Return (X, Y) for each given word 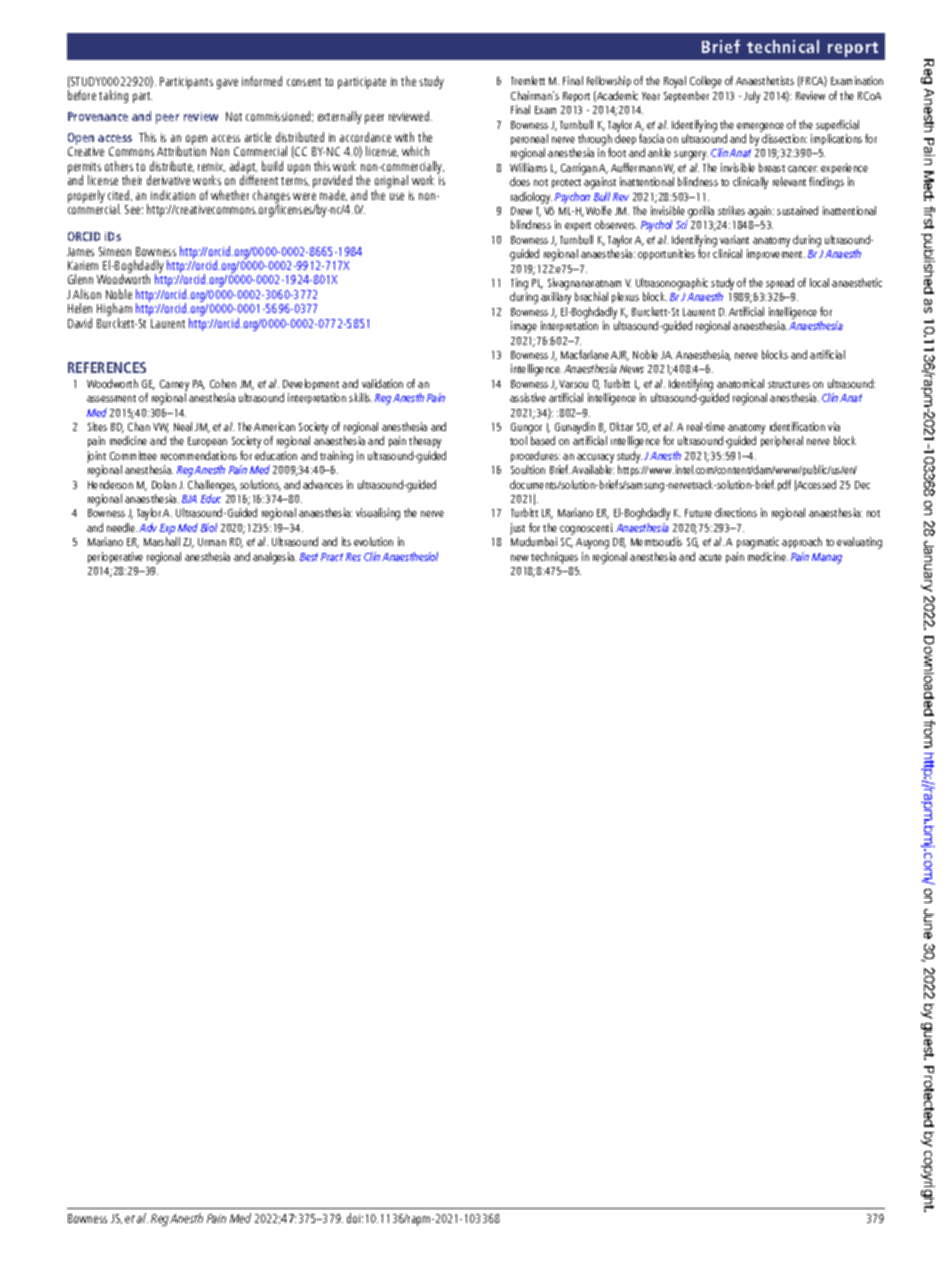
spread (780, 283)
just (517, 529)
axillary (556, 298)
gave (227, 84)
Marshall (162, 541)
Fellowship (609, 81)
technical (783, 46)
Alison (87, 294)
